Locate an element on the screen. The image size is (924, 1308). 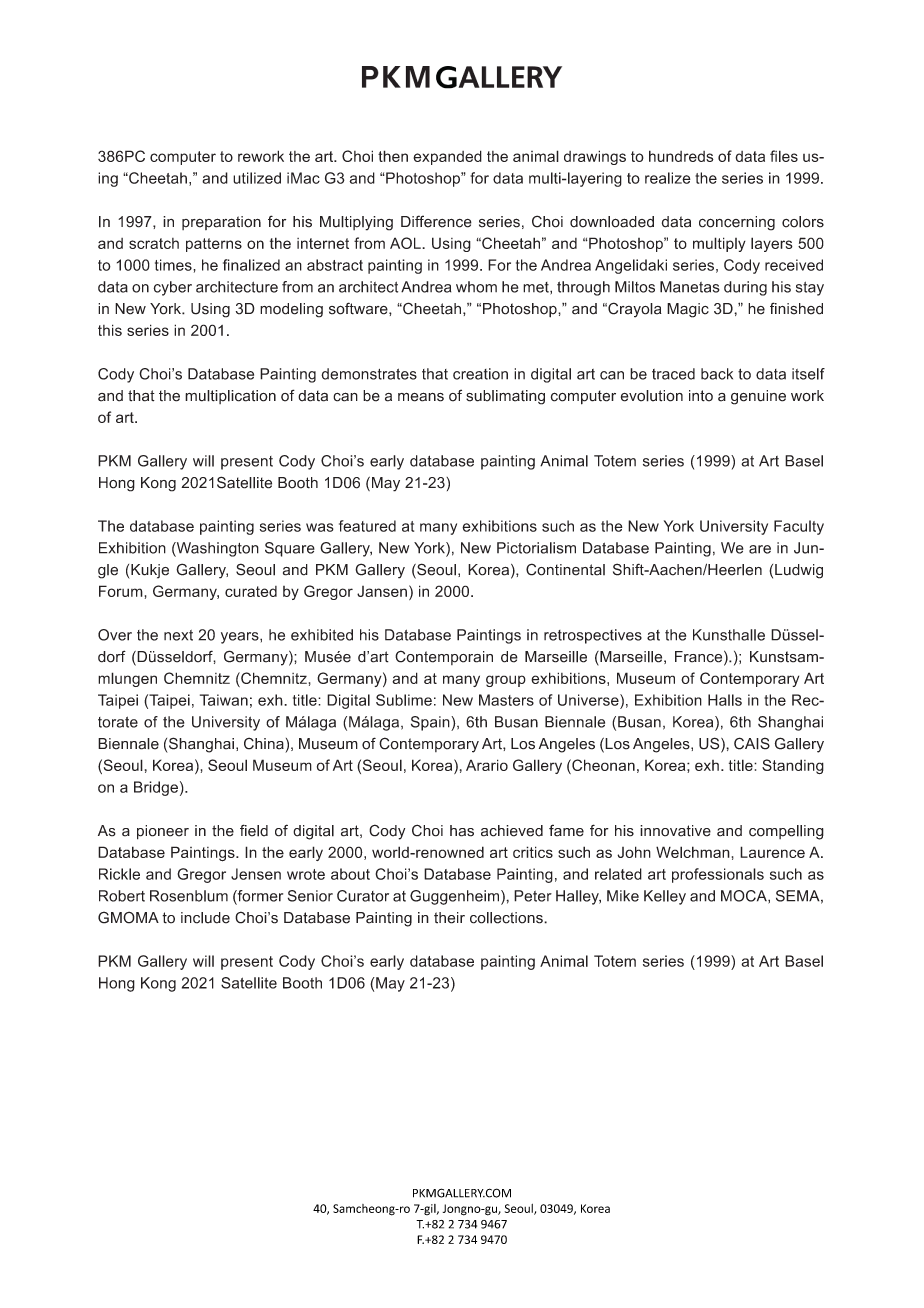
realize is located at coordinates (668, 178).
